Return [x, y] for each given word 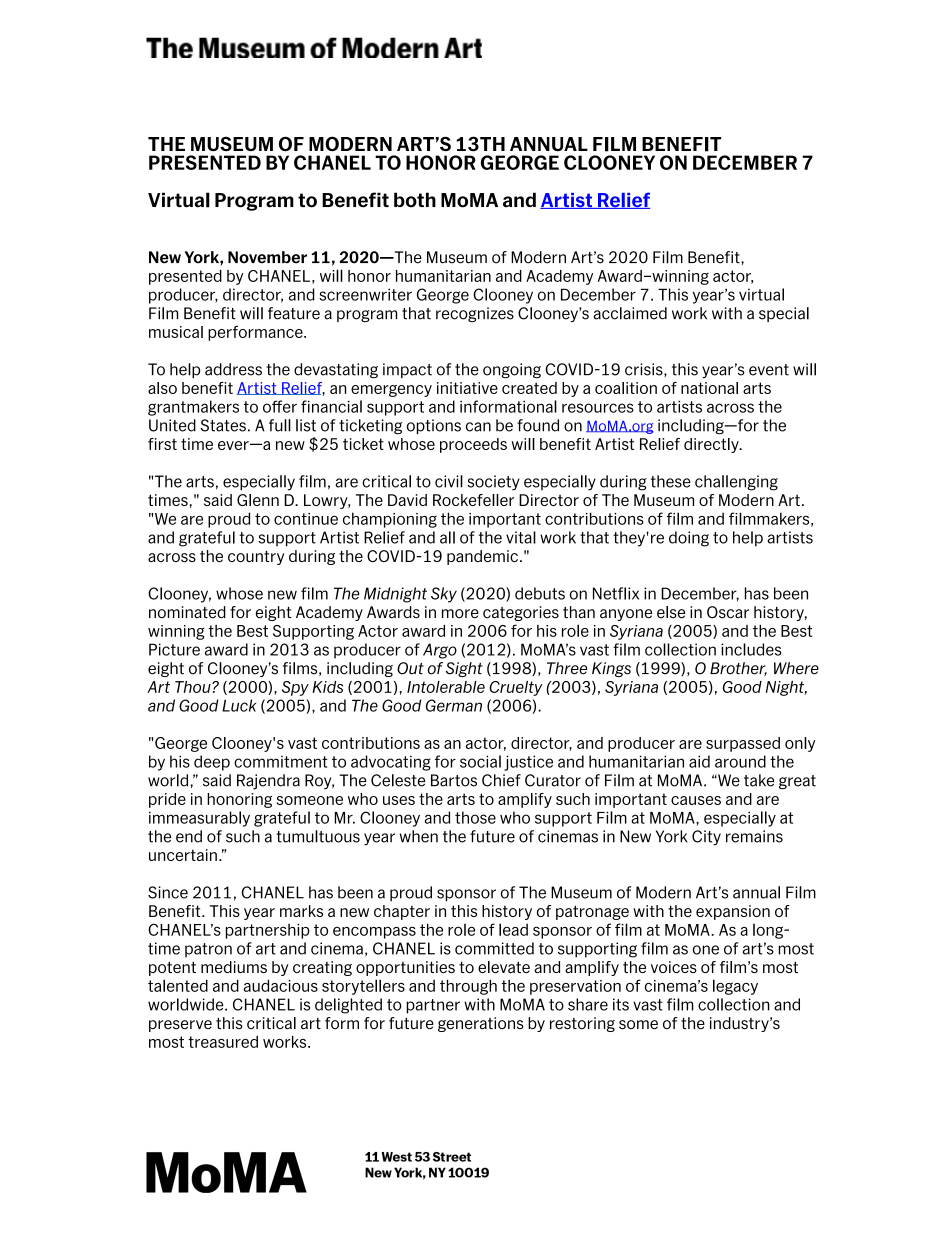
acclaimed [630, 313]
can [478, 427]
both [415, 200]
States [223, 425]
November [267, 257]
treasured [223, 1042]
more [460, 614]
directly [712, 445]
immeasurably [199, 819]
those [475, 817]
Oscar [728, 612]
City [706, 838]
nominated [187, 612]
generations [481, 1024]
